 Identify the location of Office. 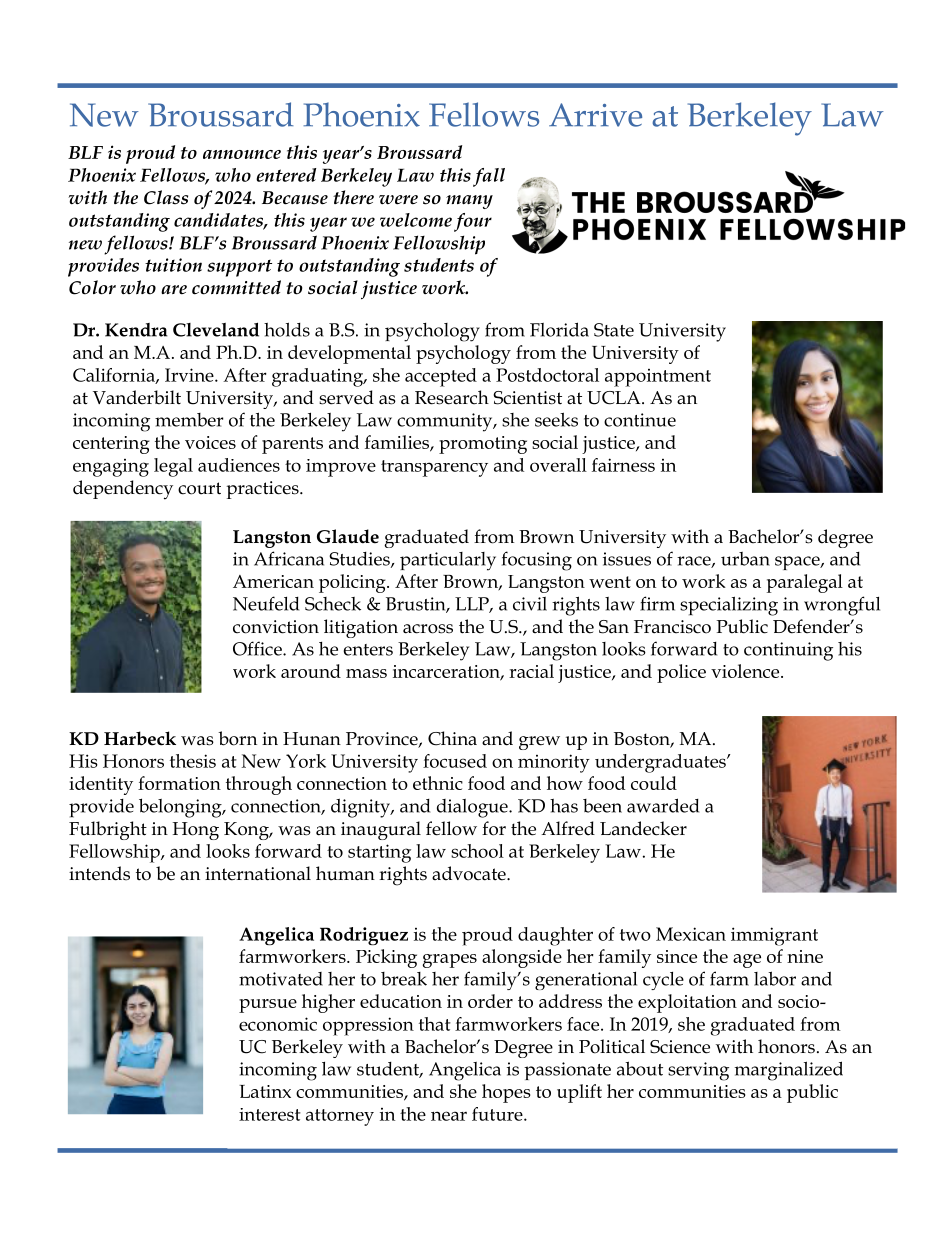
(258, 648).
